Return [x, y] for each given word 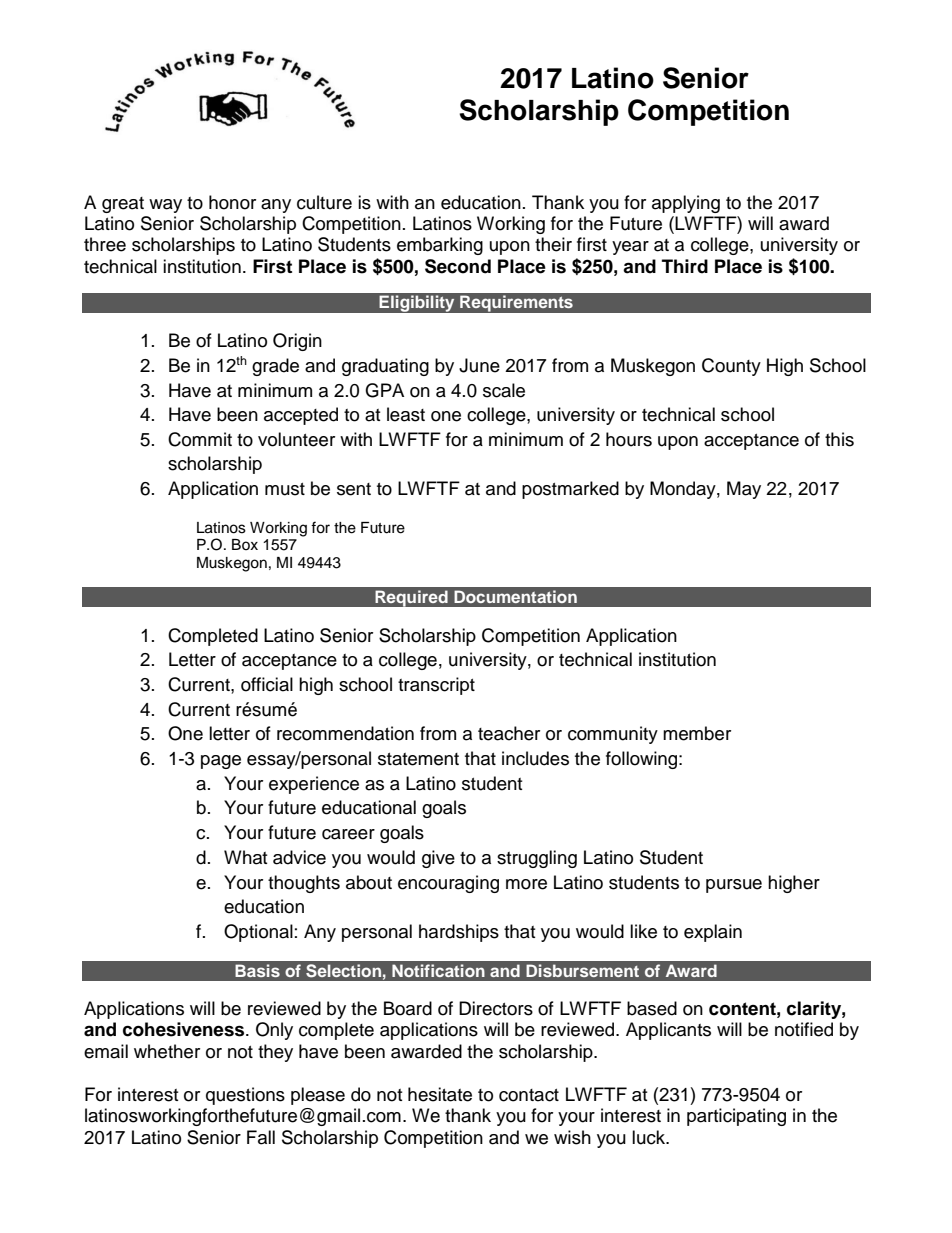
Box [245, 544]
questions [245, 1096]
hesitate [440, 1094]
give [438, 859]
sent [354, 489]
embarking [440, 246]
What [245, 857]
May [744, 490]
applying [686, 204]
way [165, 206]
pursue [734, 886]
